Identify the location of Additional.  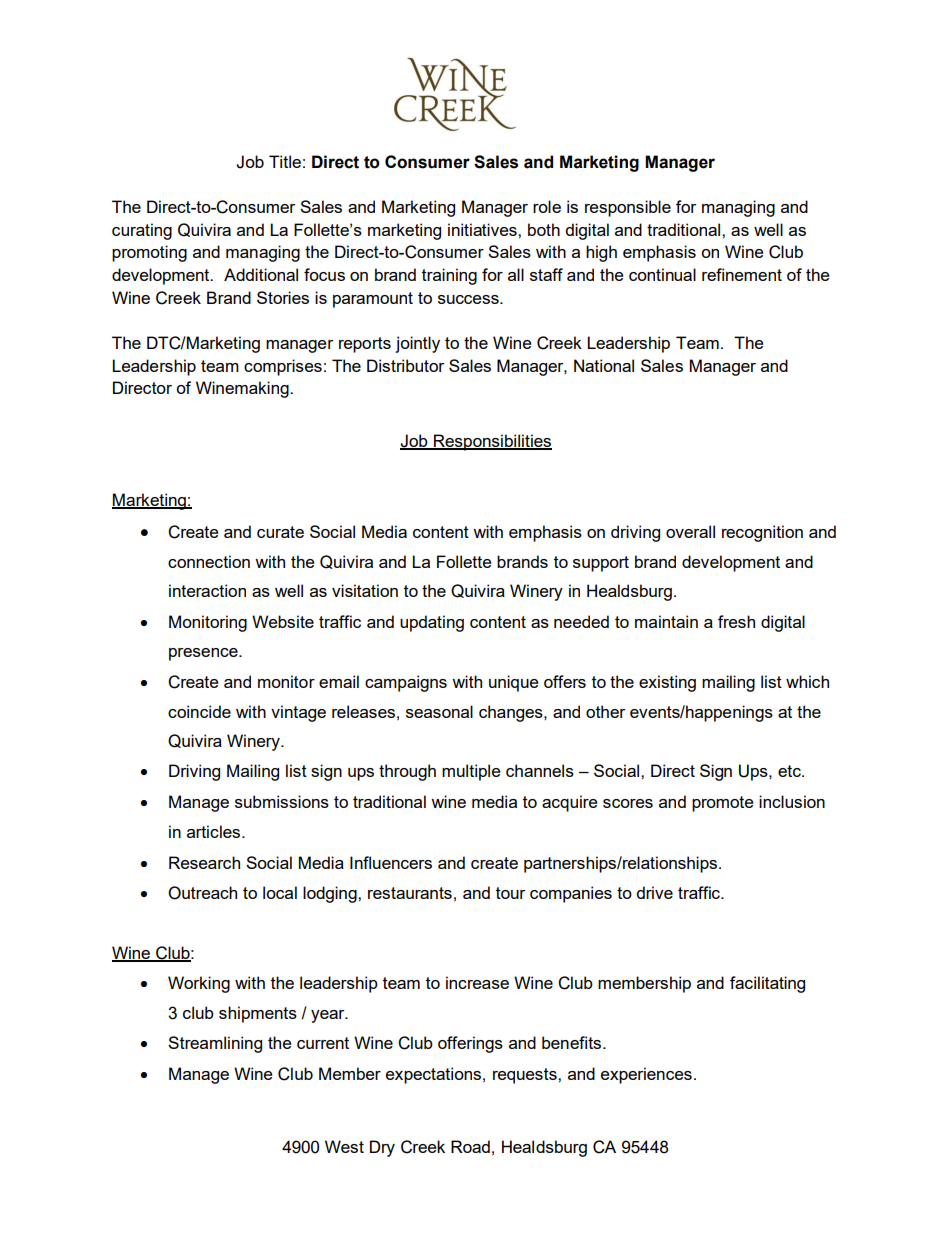
(261, 274).
